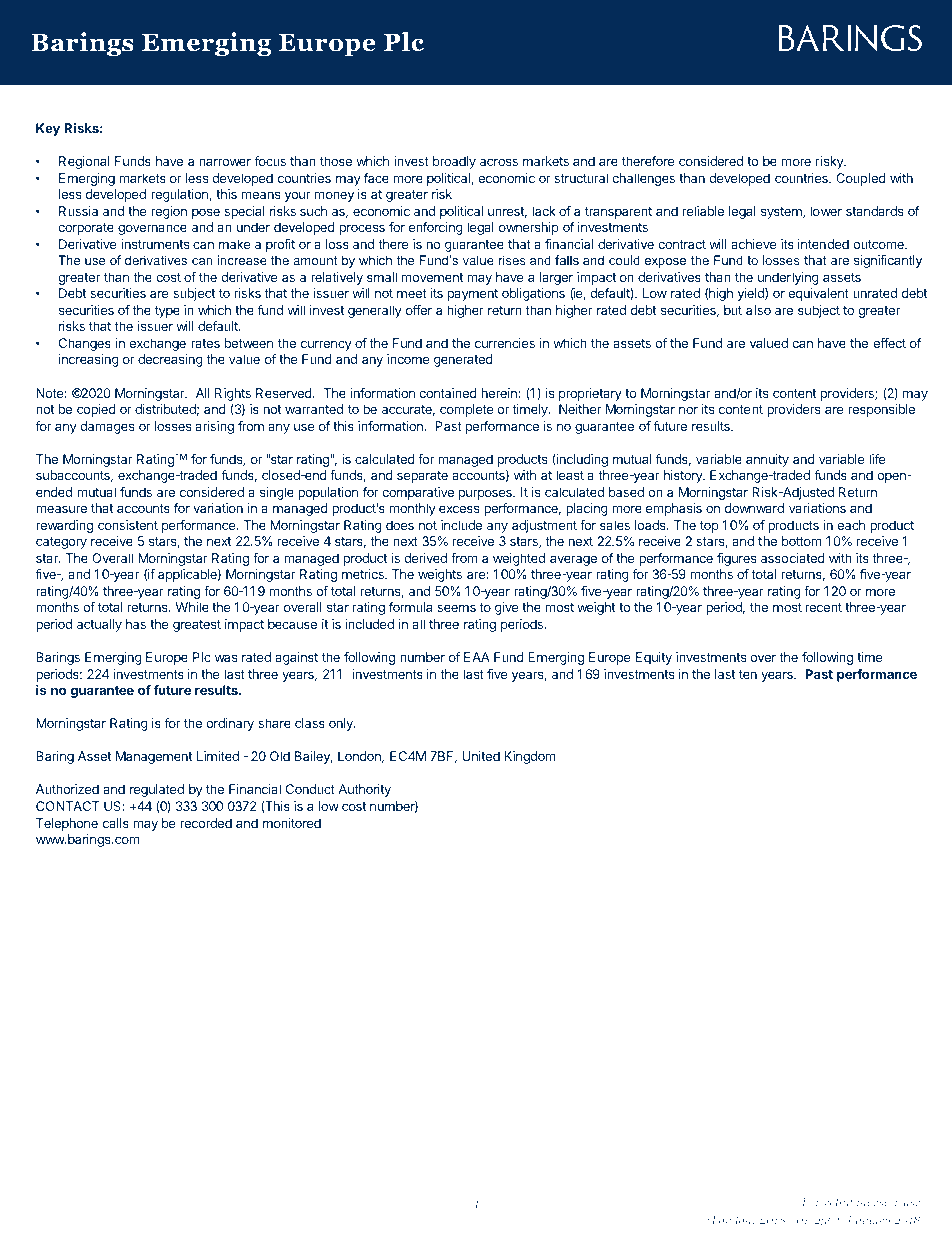 This screenshot has width=952, height=1250. I want to click on Authority, so click(364, 790).
